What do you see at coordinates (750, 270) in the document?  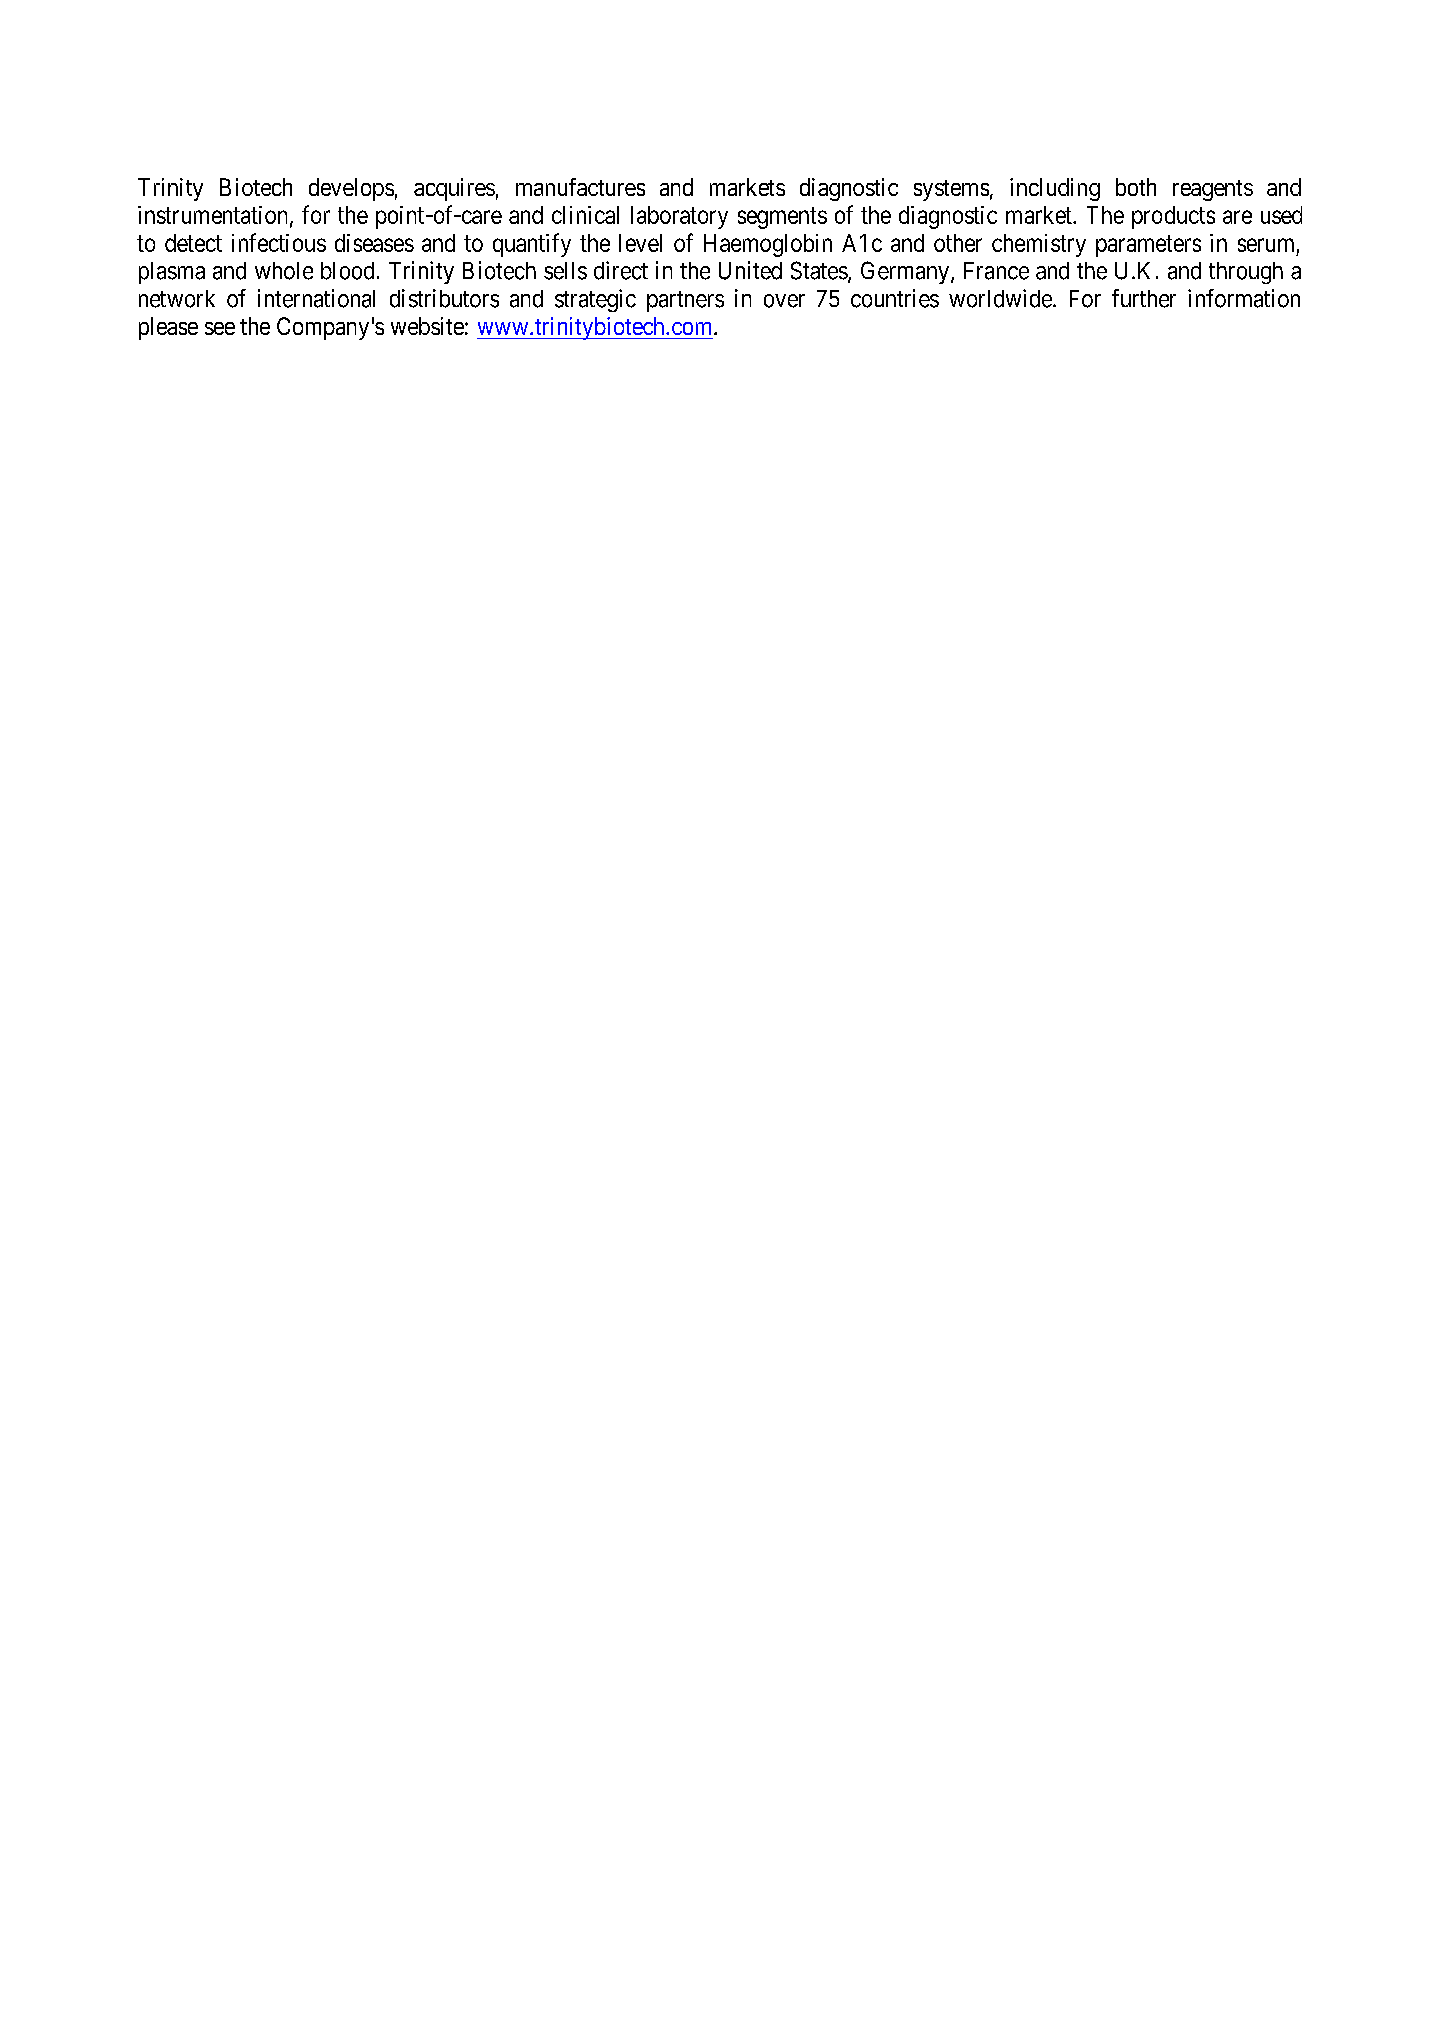 I see `United` at bounding box center [750, 270].
